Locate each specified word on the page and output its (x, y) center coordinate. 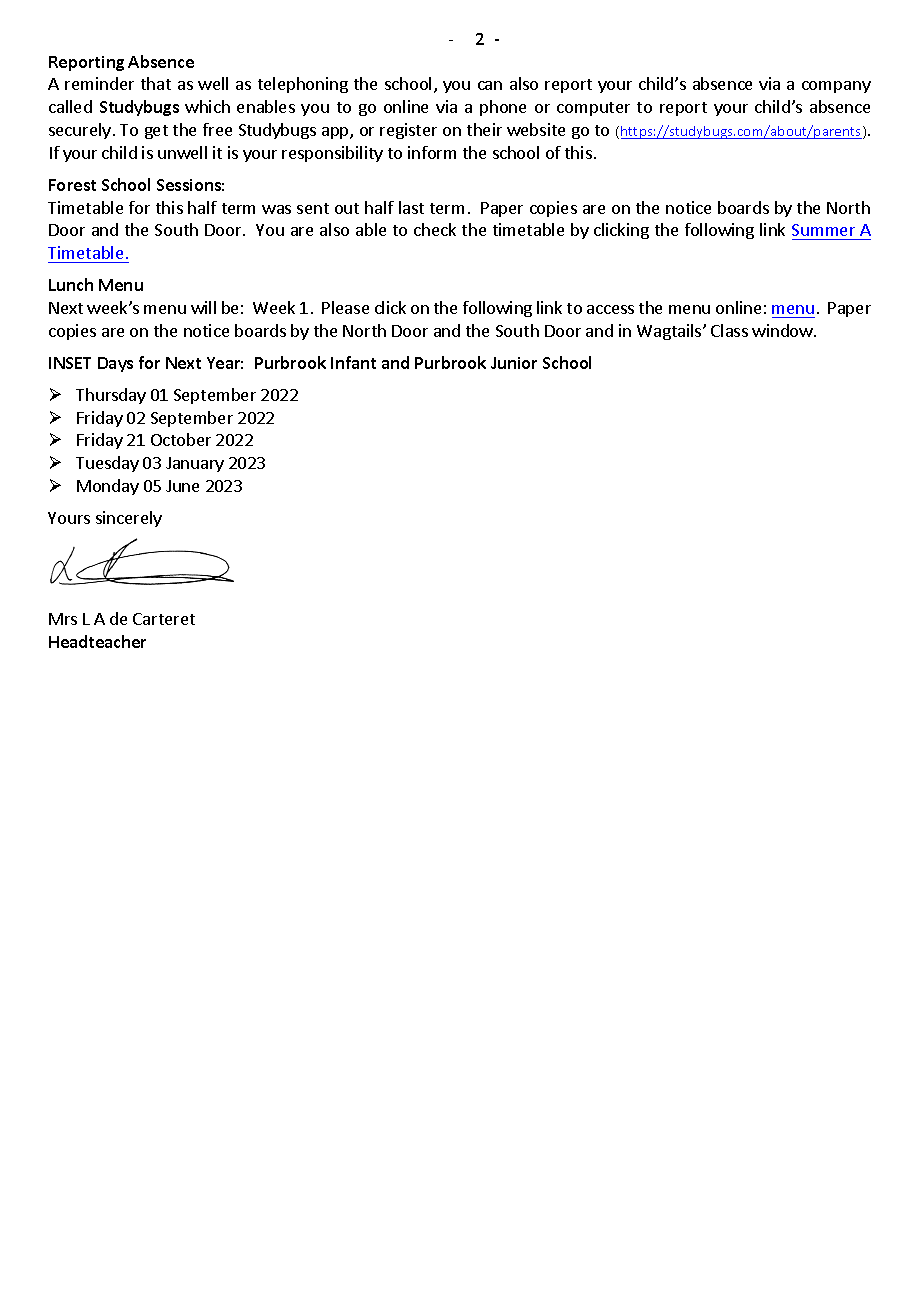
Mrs (63, 619)
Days (115, 364)
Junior (514, 363)
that (156, 83)
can (490, 85)
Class (729, 330)
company (836, 87)
